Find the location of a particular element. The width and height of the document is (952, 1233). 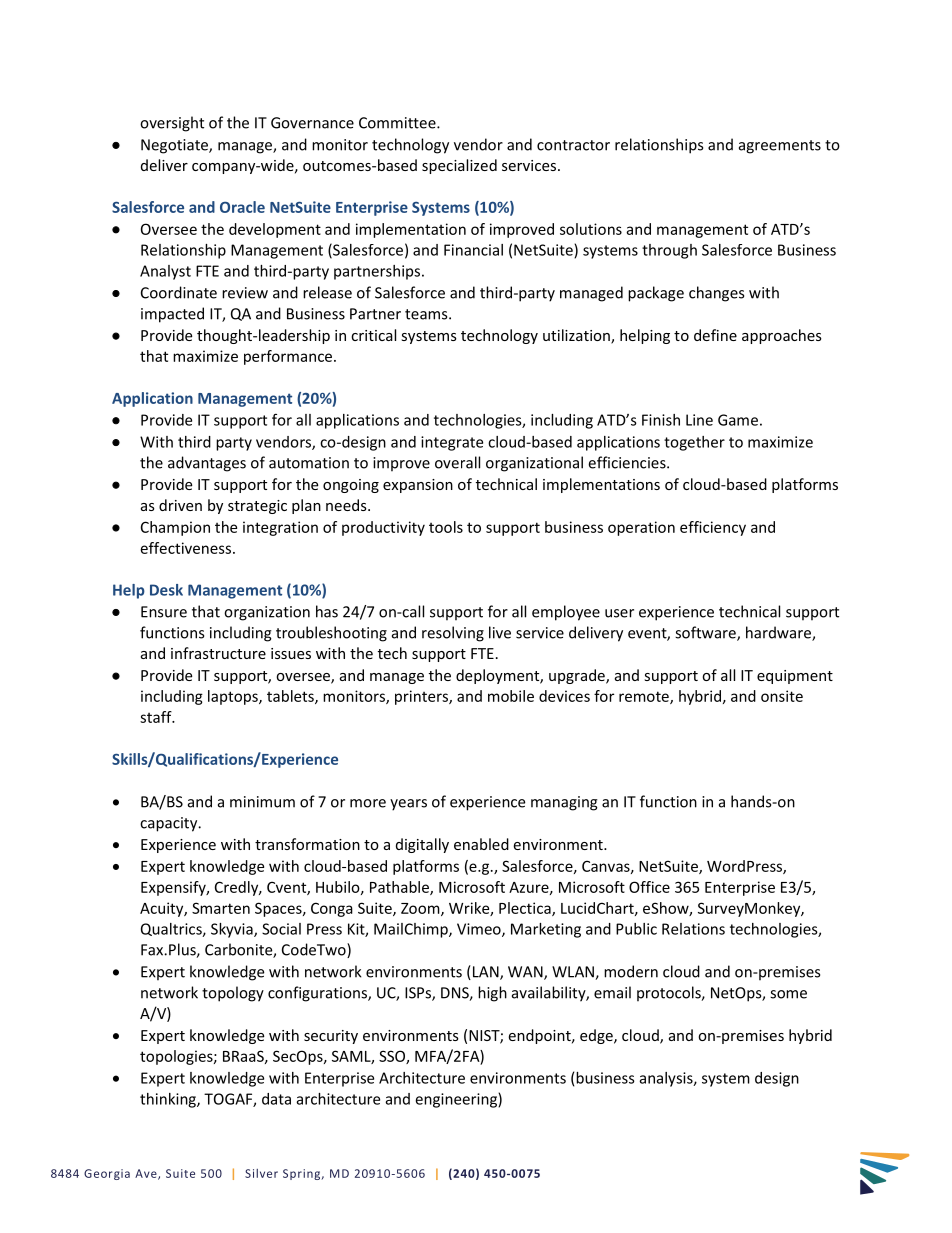

engineering is located at coordinates (457, 1100).
